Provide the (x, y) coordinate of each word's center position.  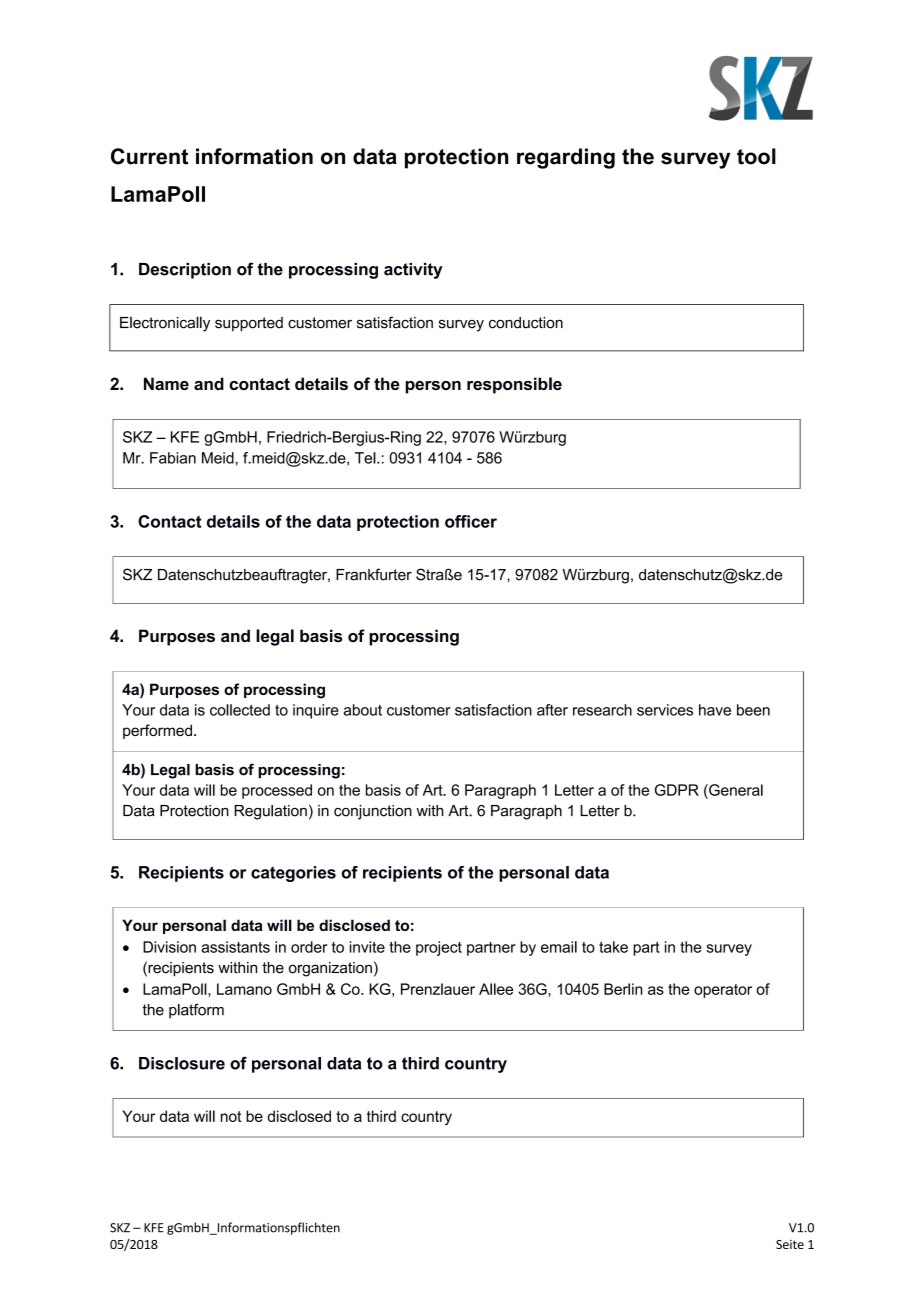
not (231, 1116)
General (735, 790)
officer (471, 521)
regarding (566, 158)
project (439, 948)
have (715, 710)
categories (293, 874)
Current (149, 156)
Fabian (173, 458)
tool (756, 156)
